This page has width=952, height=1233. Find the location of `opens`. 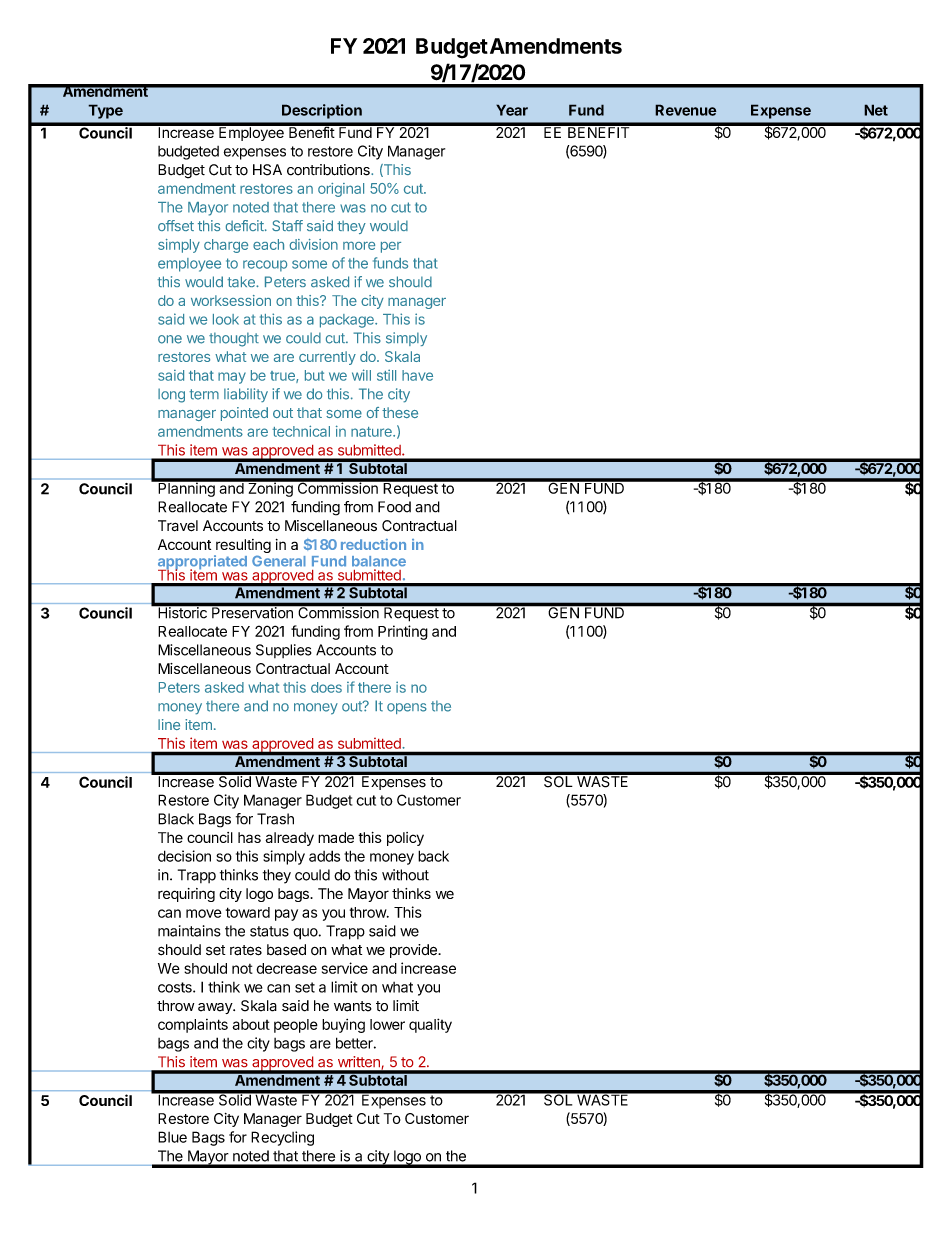

opens is located at coordinates (407, 708).
